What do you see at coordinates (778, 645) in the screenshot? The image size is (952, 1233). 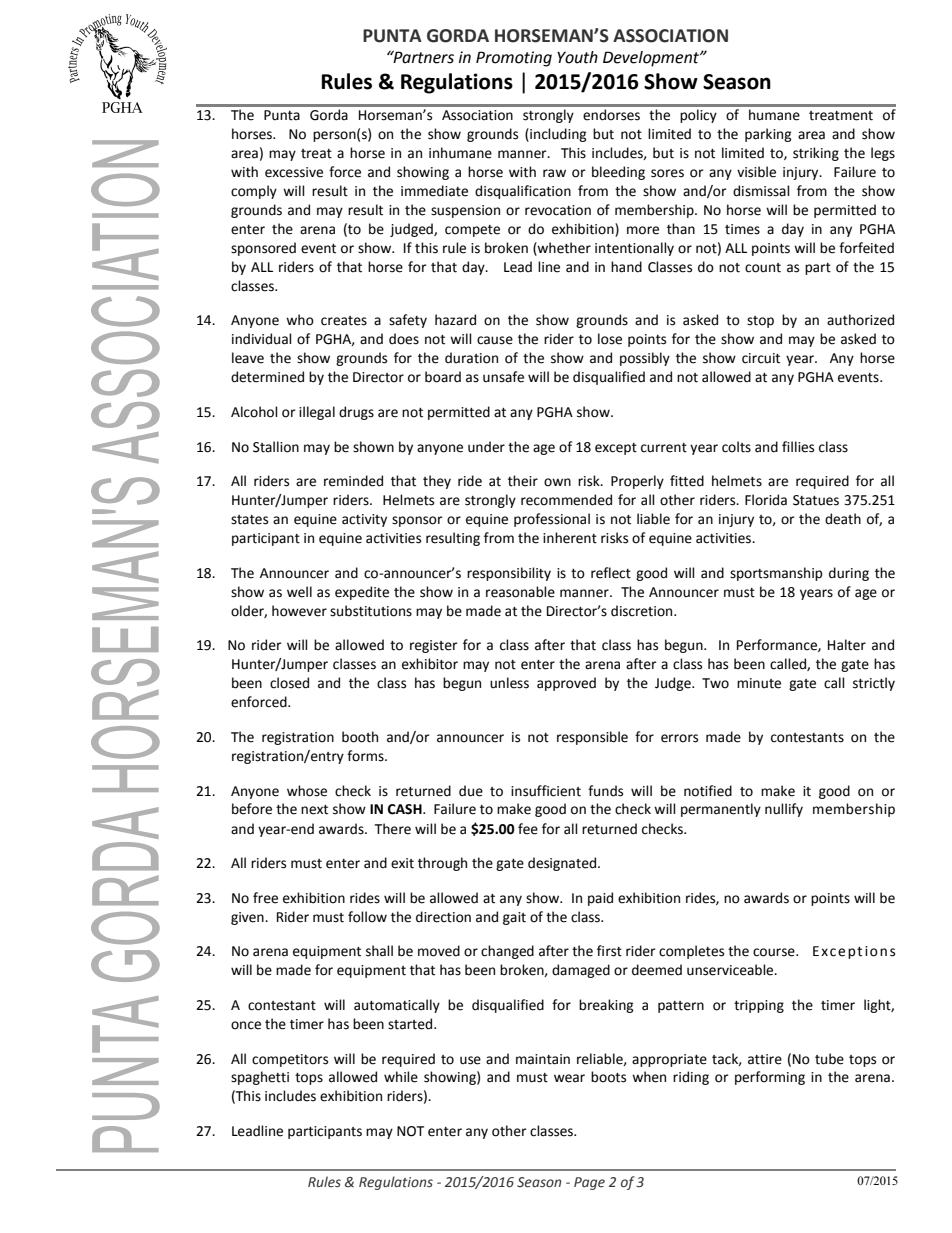 I see `Performance` at bounding box center [778, 645].
